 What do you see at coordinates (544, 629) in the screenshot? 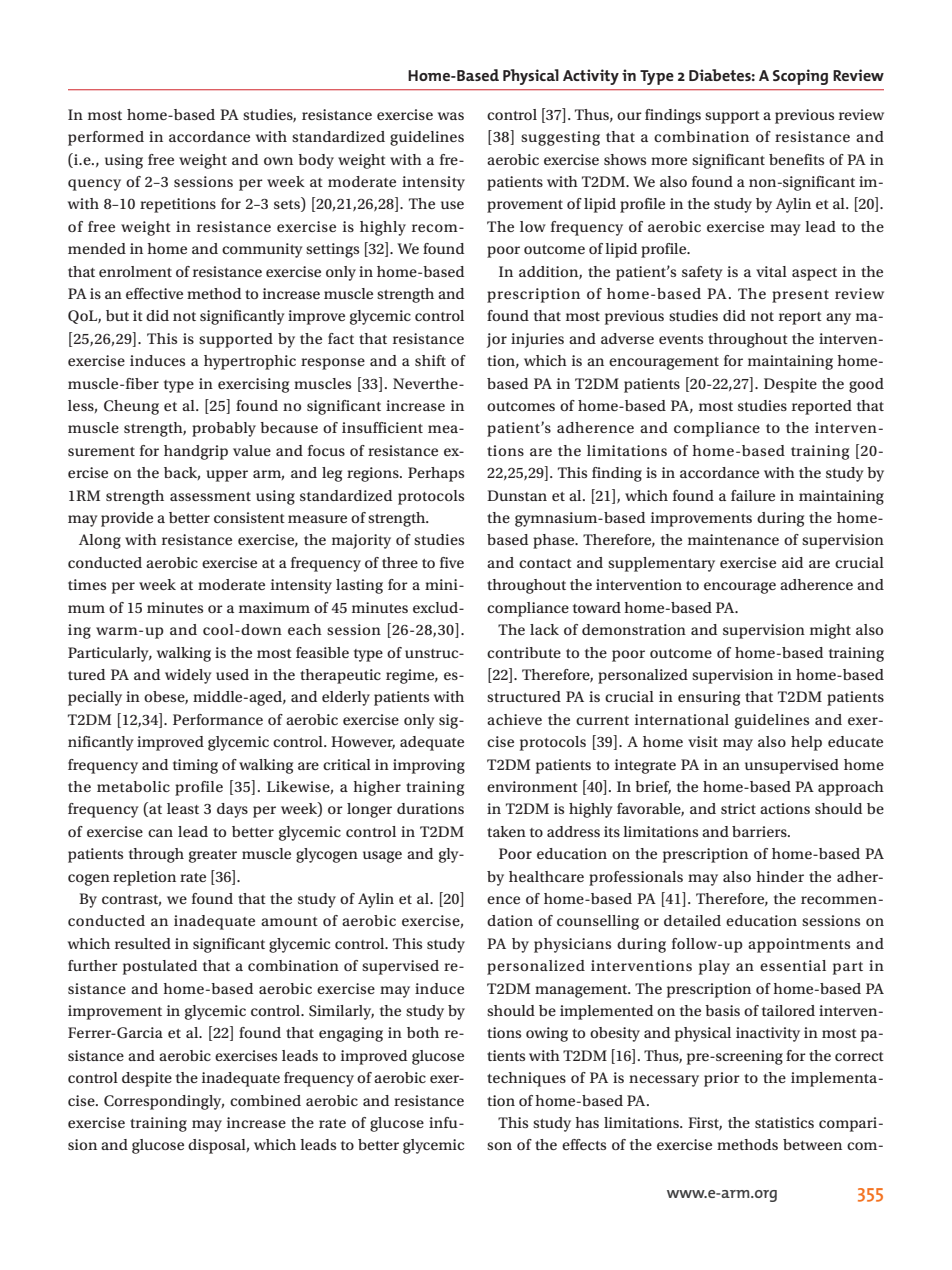
I see `lack` at bounding box center [544, 629].
